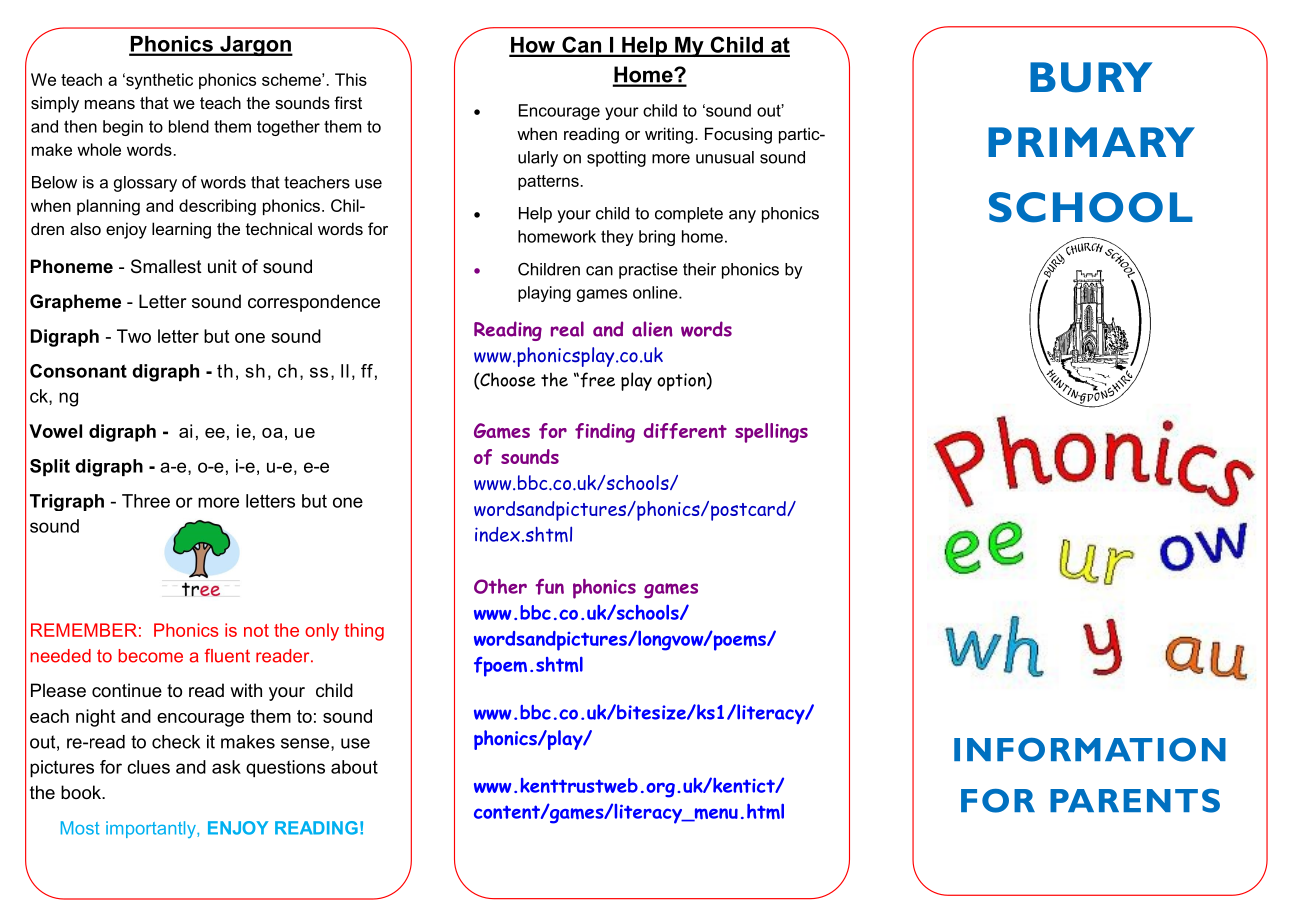 This image has width=1308, height=924. I want to click on Three, so click(146, 501).
